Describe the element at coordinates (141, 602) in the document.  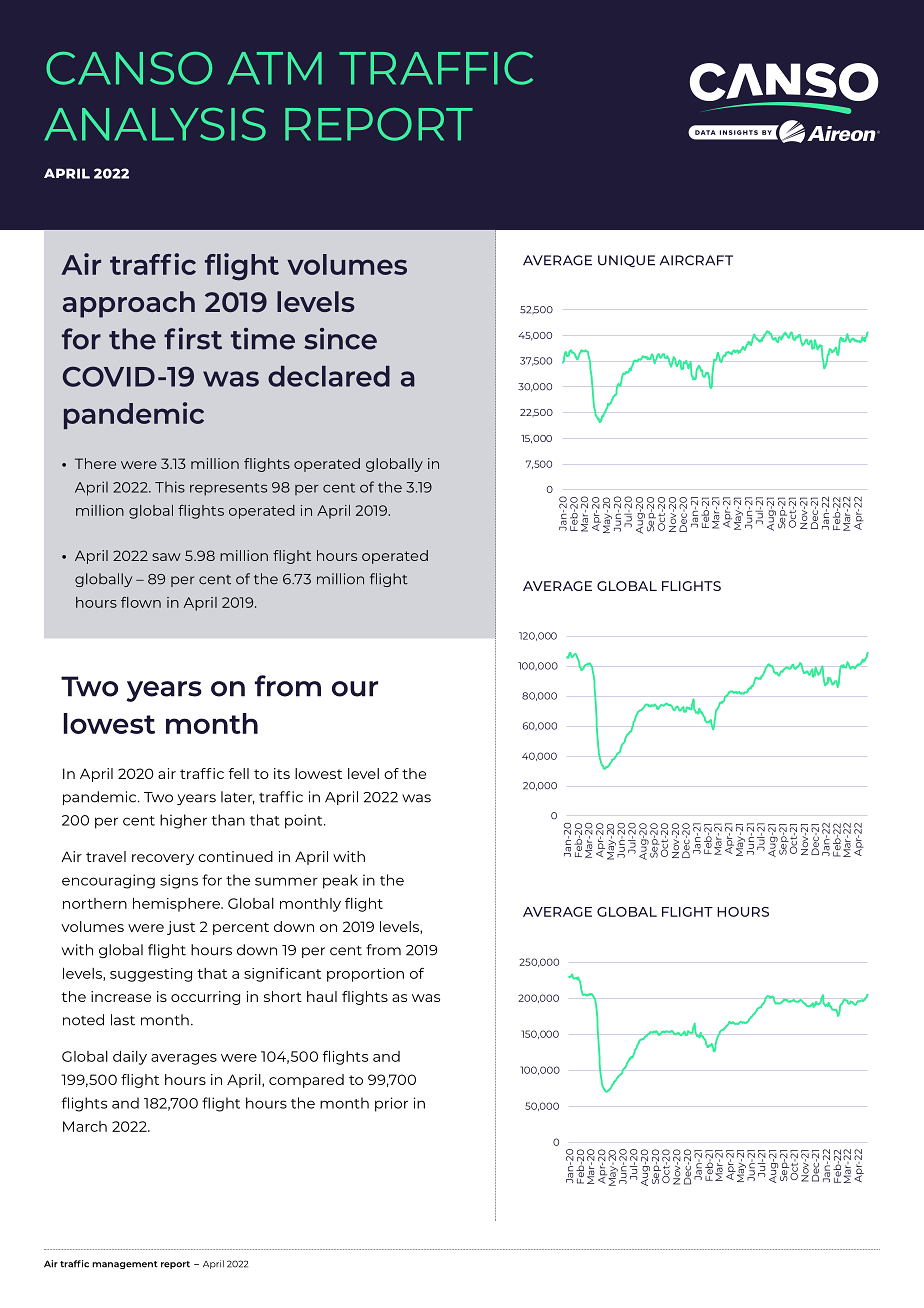
I see `flown` at that location.
